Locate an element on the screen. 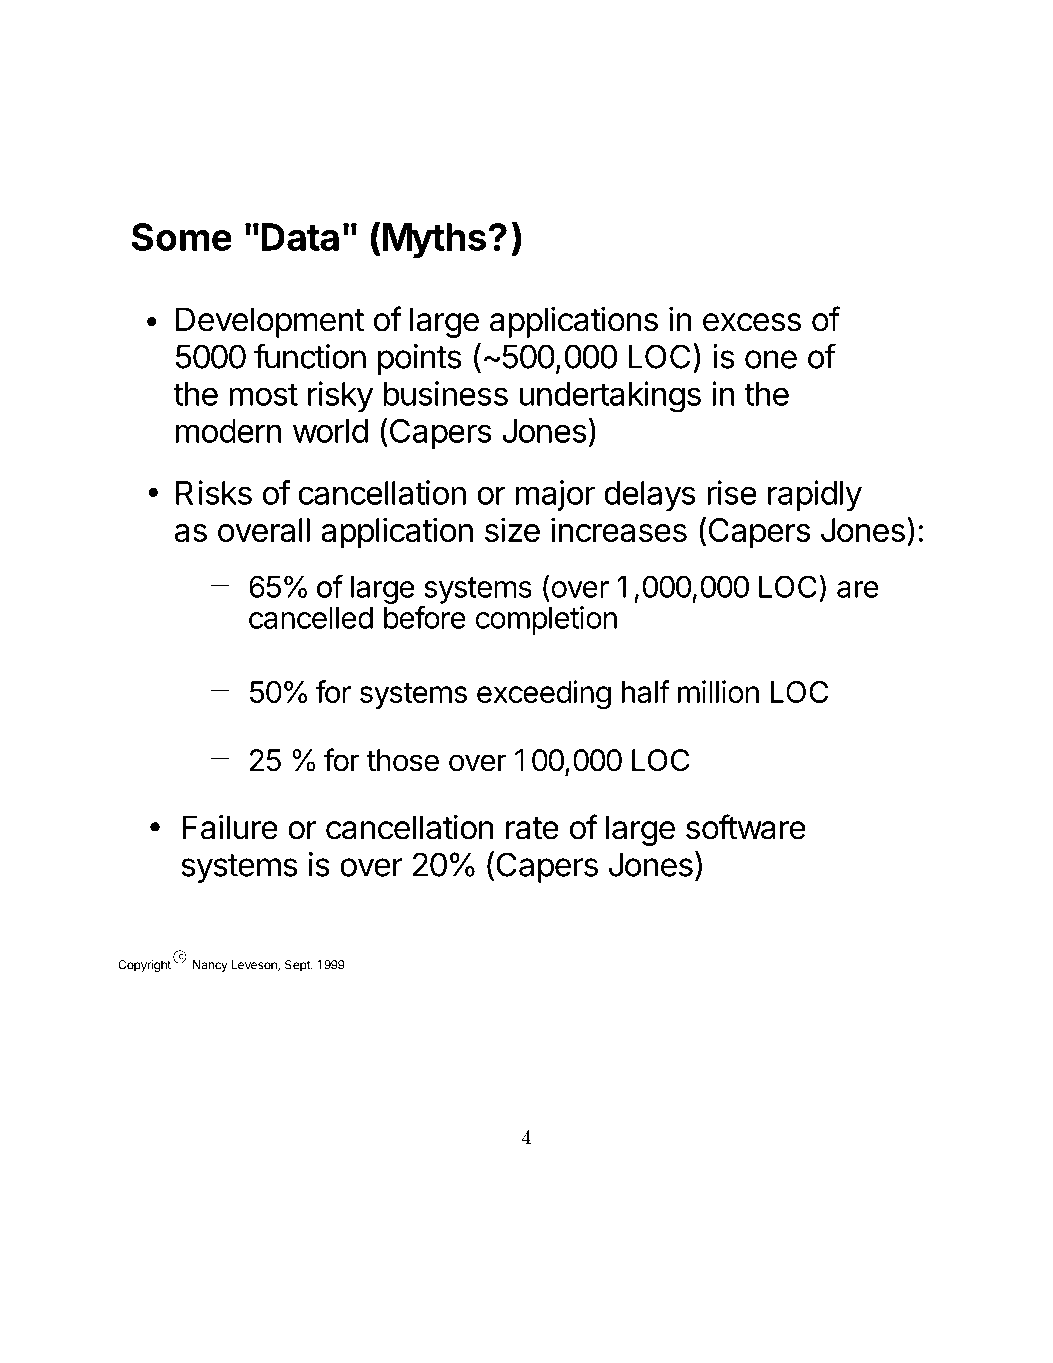 Image resolution: width=1053 pixels, height=1363 pixels. exceeding is located at coordinates (544, 694).
